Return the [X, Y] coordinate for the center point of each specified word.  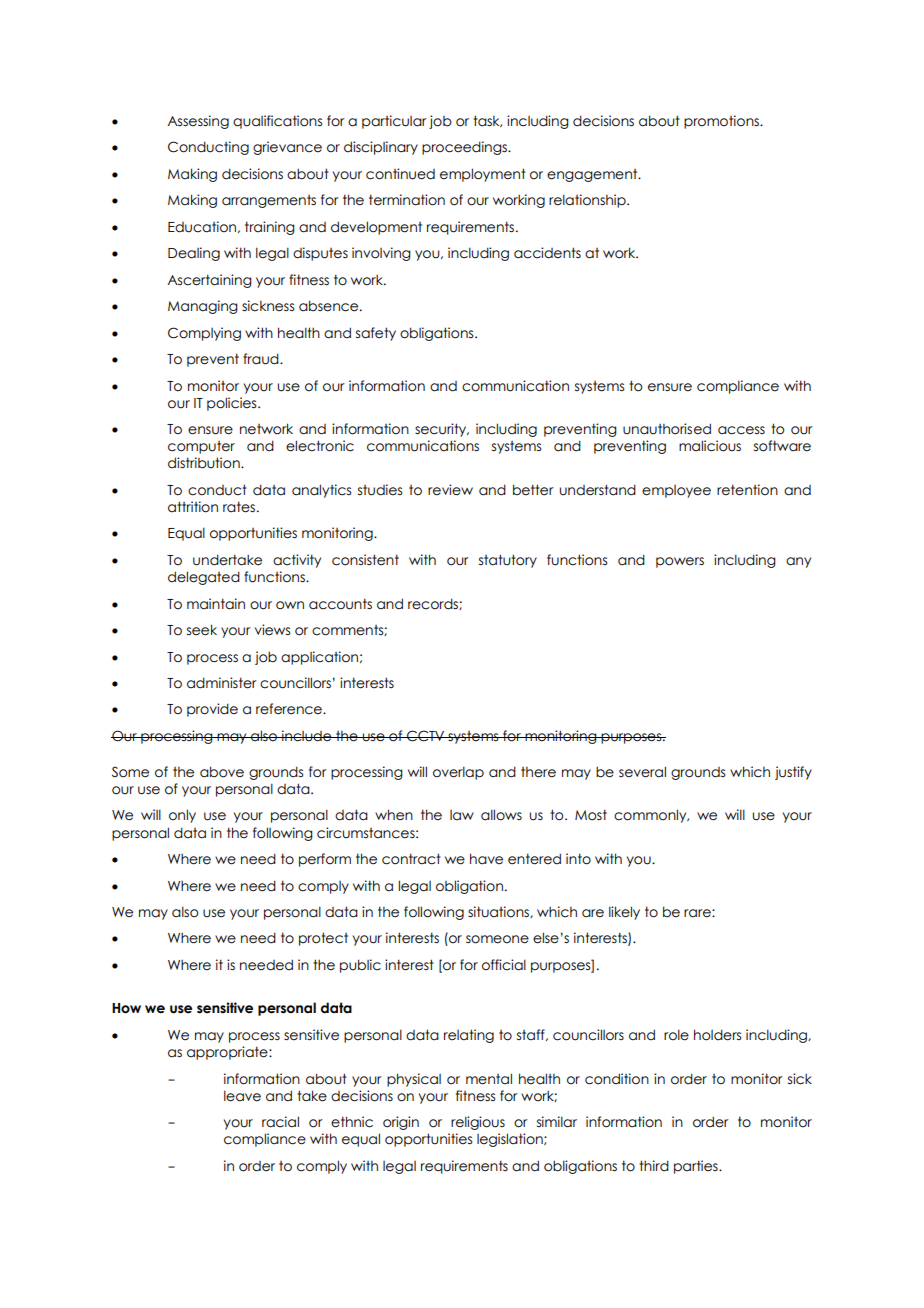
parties [697, 1167]
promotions [722, 122]
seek [202, 630]
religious [478, 1123]
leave [242, 1096]
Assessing [198, 122]
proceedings [465, 148]
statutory [508, 561]
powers [680, 562]
